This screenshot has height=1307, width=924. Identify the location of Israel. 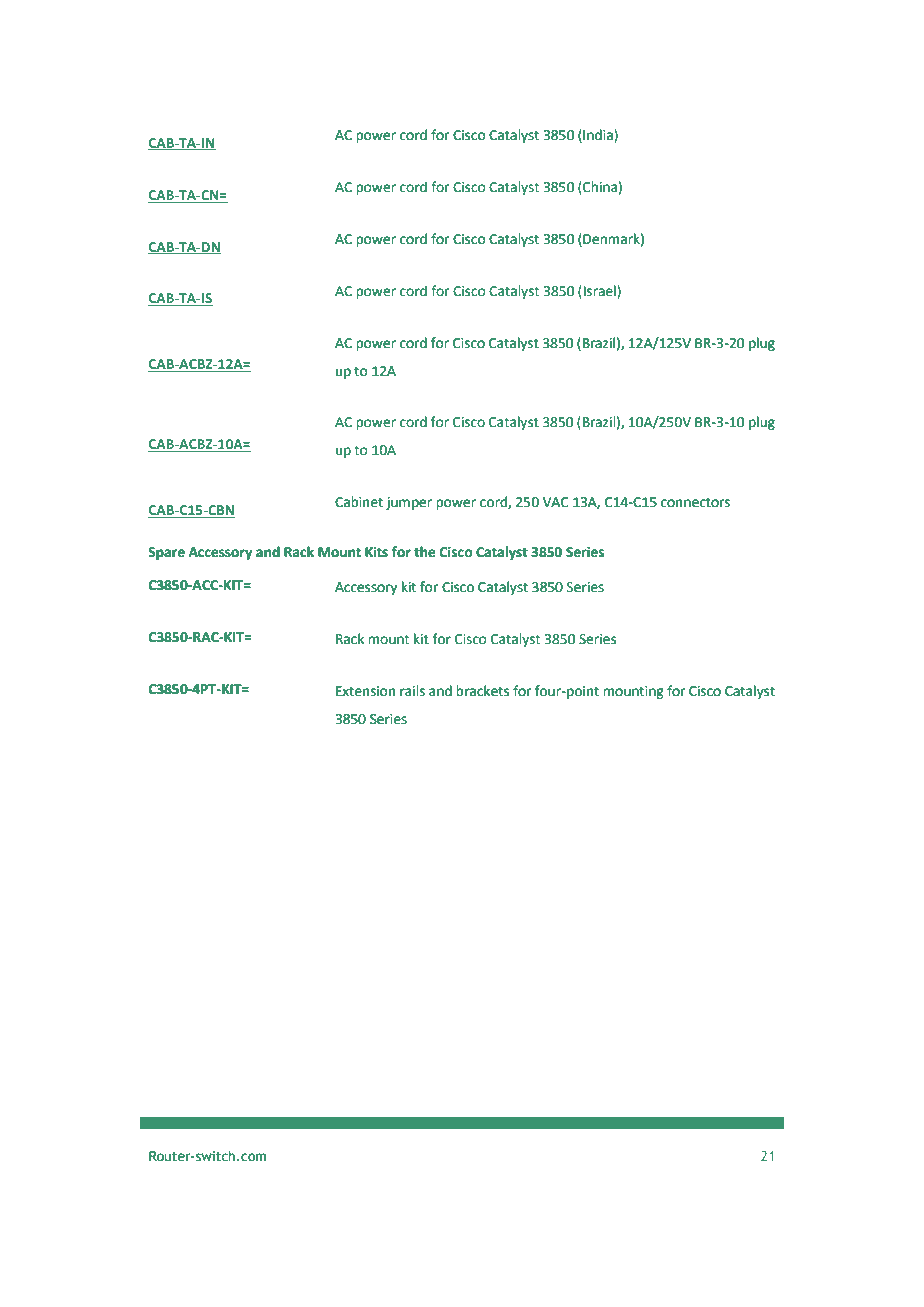
(601, 291).
